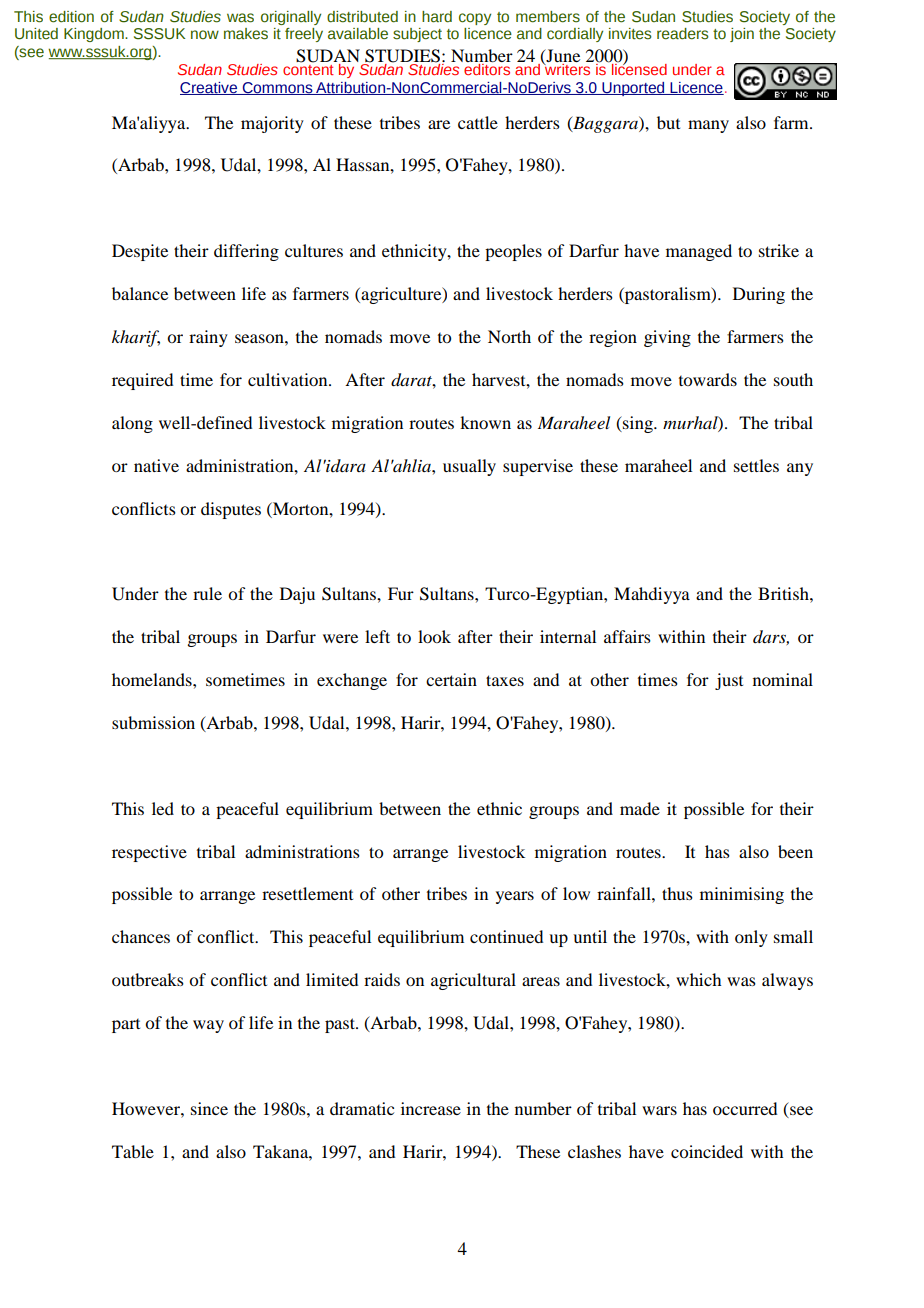 This screenshot has width=924, height=1308. What do you see at coordinates (667, 338) in the screenshot?
I see `giving` at bounding box center [667, 338].
